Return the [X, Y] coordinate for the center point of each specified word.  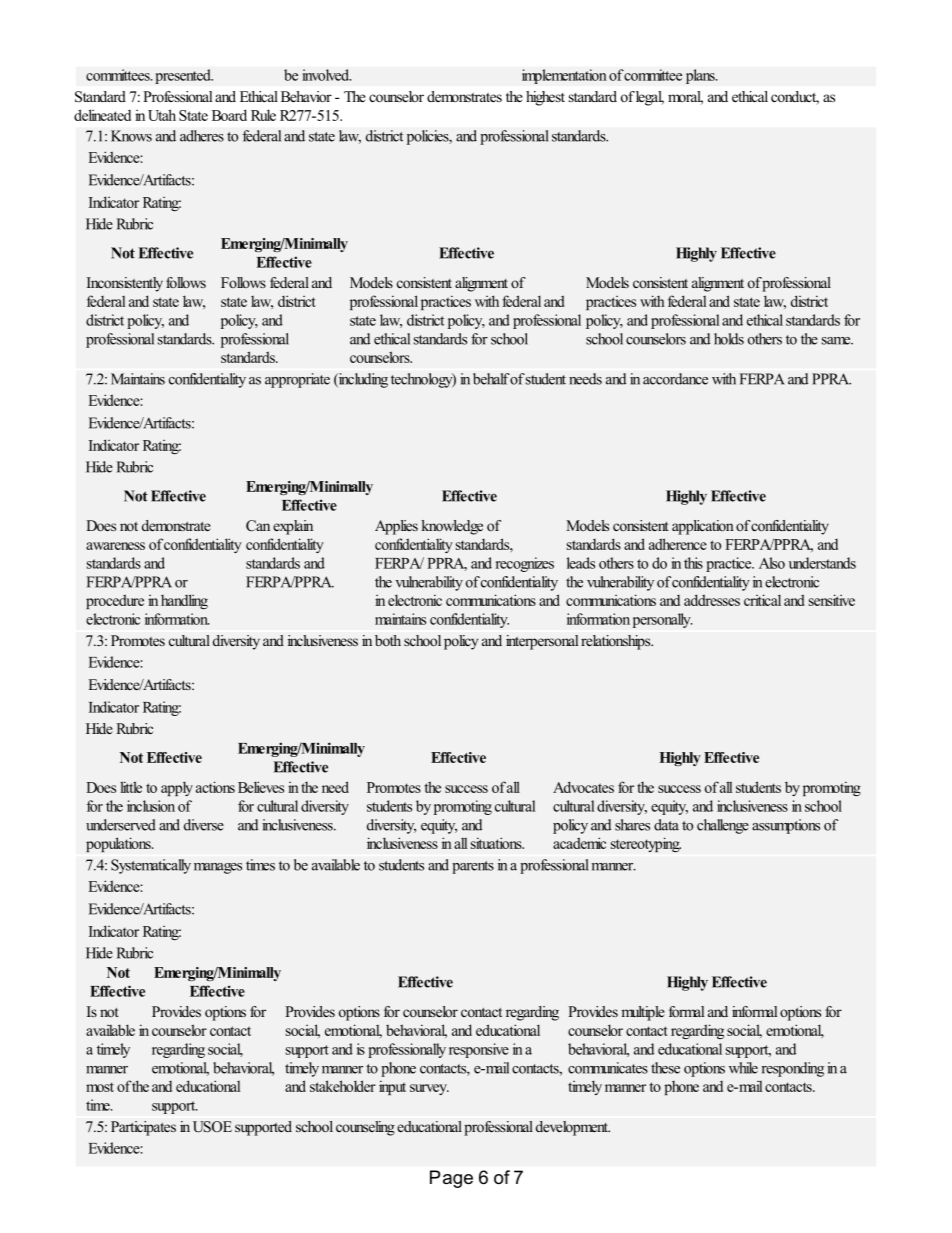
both [388, 640]
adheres [202, 136]
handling [184, 601]
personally [663, 620]
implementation [564, 76]
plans [701, 76]
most [100, 1087]
